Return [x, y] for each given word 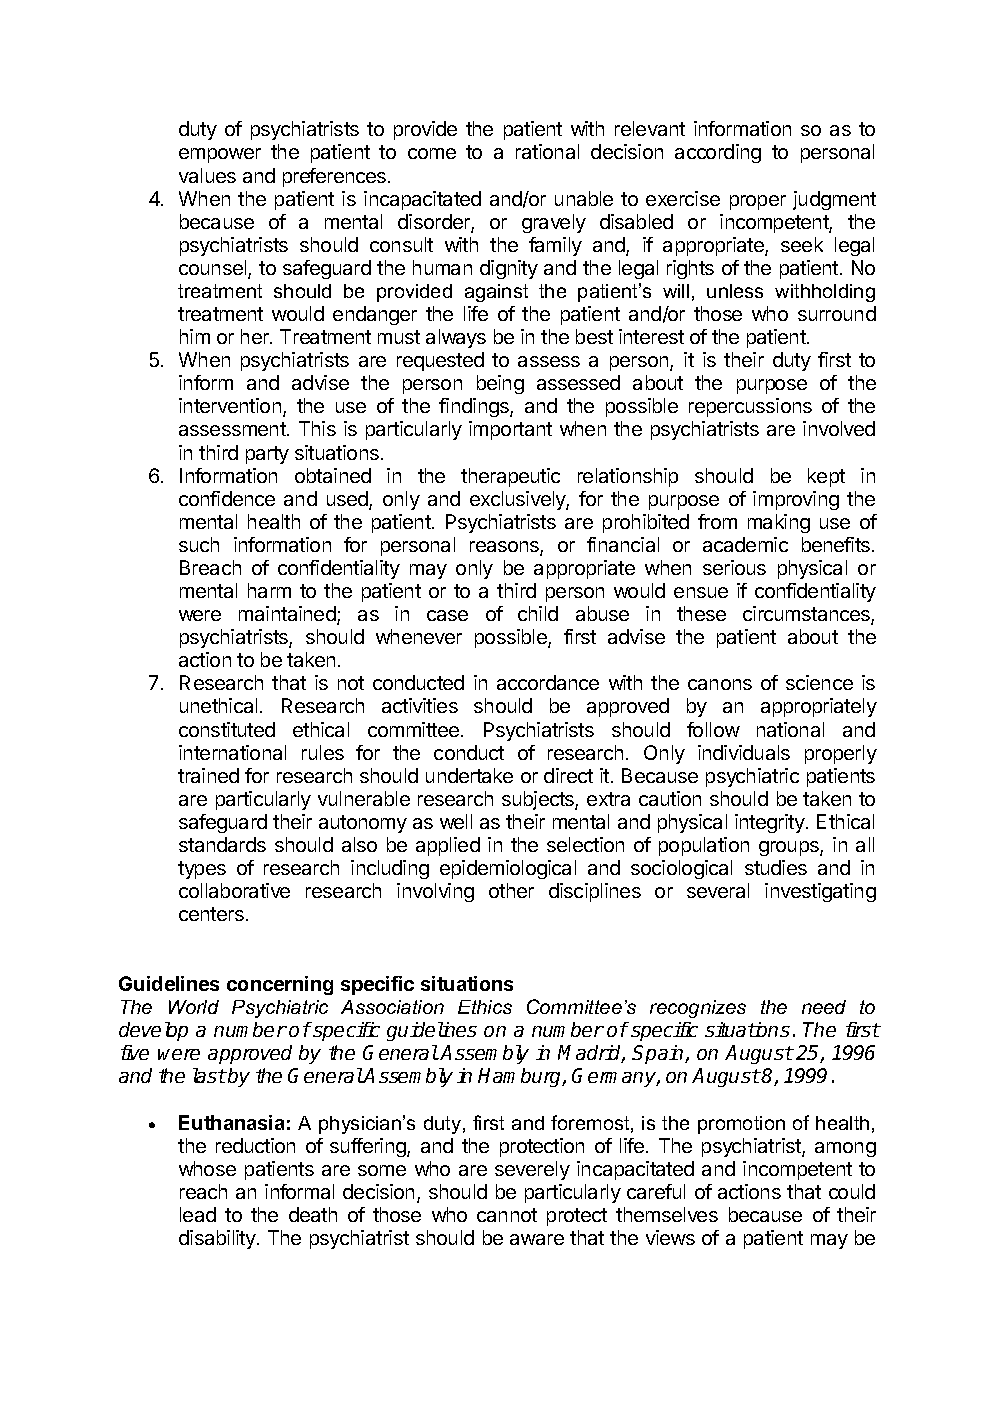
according [718, 153]
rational [547, 151]
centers [211, 914]
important [510, 430]
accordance [548, 682]
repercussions [750, 407]
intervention [230, 405]
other [511, 890]
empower [220, 155]
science [819, 682]
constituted [227, 729]
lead [198, 1214]
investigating [820, 892]
